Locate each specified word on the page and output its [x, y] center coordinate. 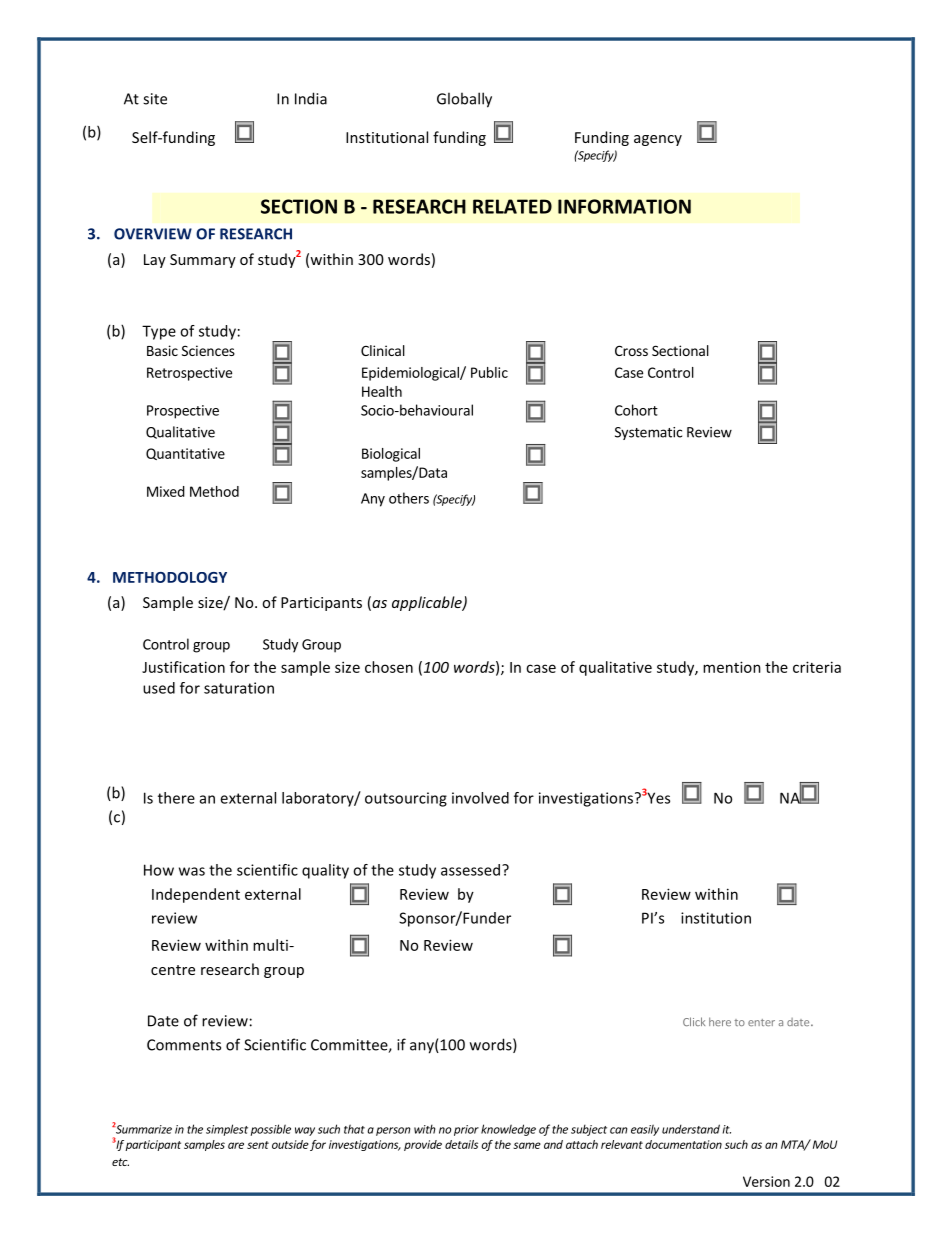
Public [489, 372]
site [155, 99]
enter [761, 1022]
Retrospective [189, 374]
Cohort [636, 410]
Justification [183, 667]
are [236, 1145]
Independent [196, 895]
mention [732, 667]
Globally [464, 100]
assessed [472, 870]
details [461, 1144]
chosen [389, 667]
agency [658, 140]
